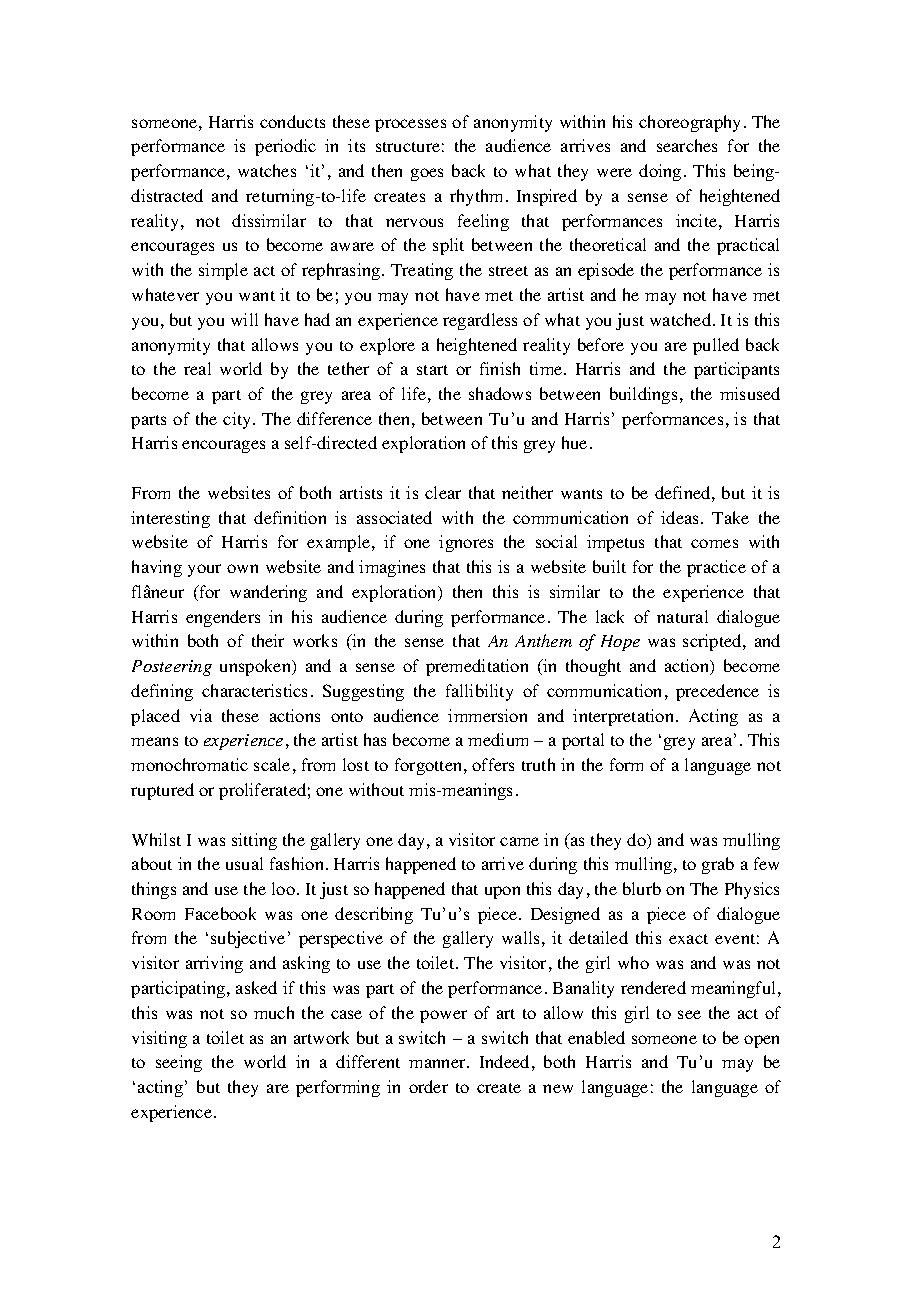 The width and height of the screenshot is (924, 1308). I want to click on came, so click(519, 841).
